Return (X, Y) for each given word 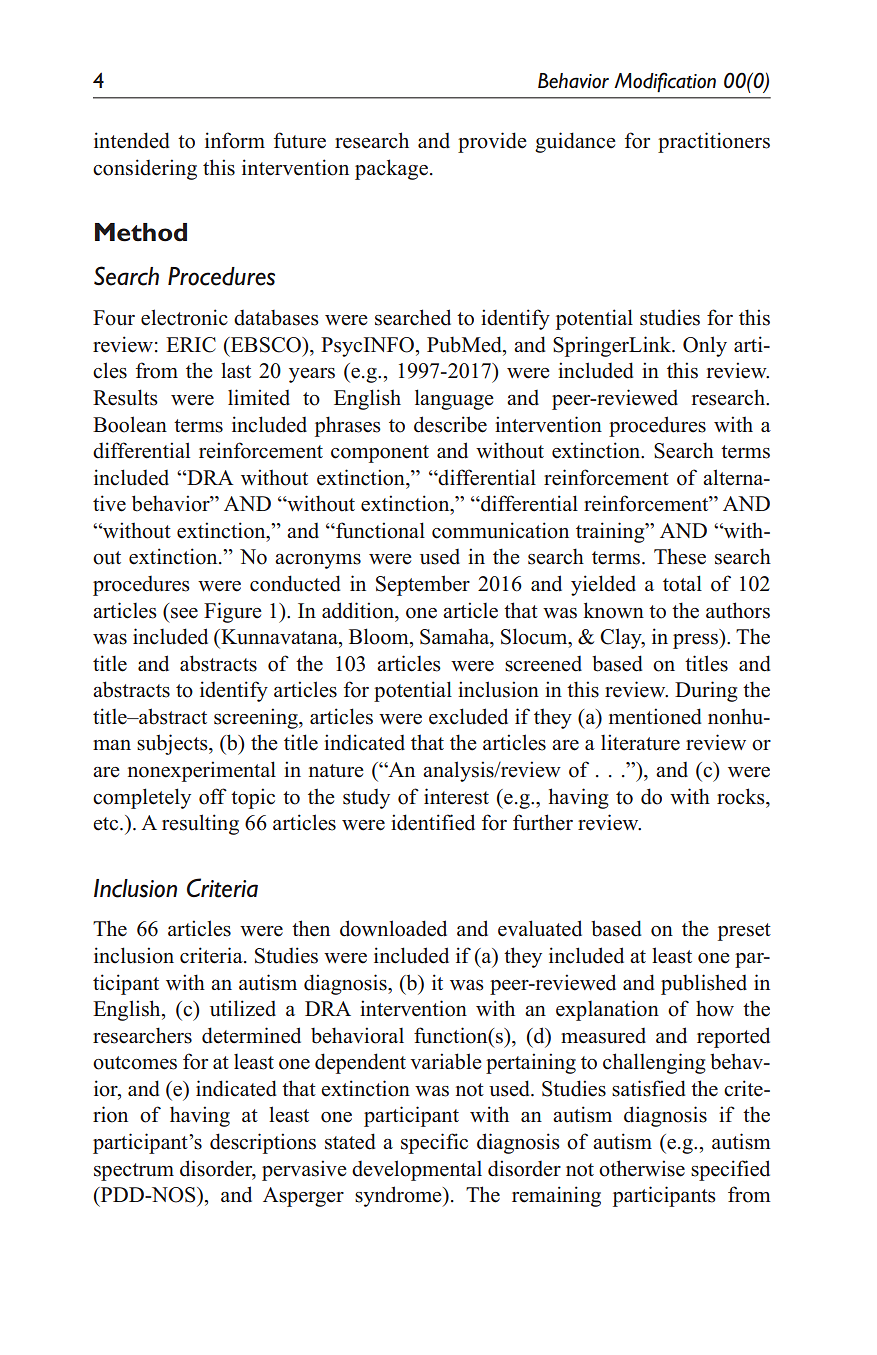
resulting (200, 824)
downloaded (393, 928)
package (391, 169)
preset (744, 932)
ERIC (191, 345)
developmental (417, 1170)
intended (132, 140)
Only (705, 346)
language (454, 399)
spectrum (134, 1172)
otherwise (642, 1168)
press (696, 641)
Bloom (380, 636)
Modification (665, 82)
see (184, 613)
